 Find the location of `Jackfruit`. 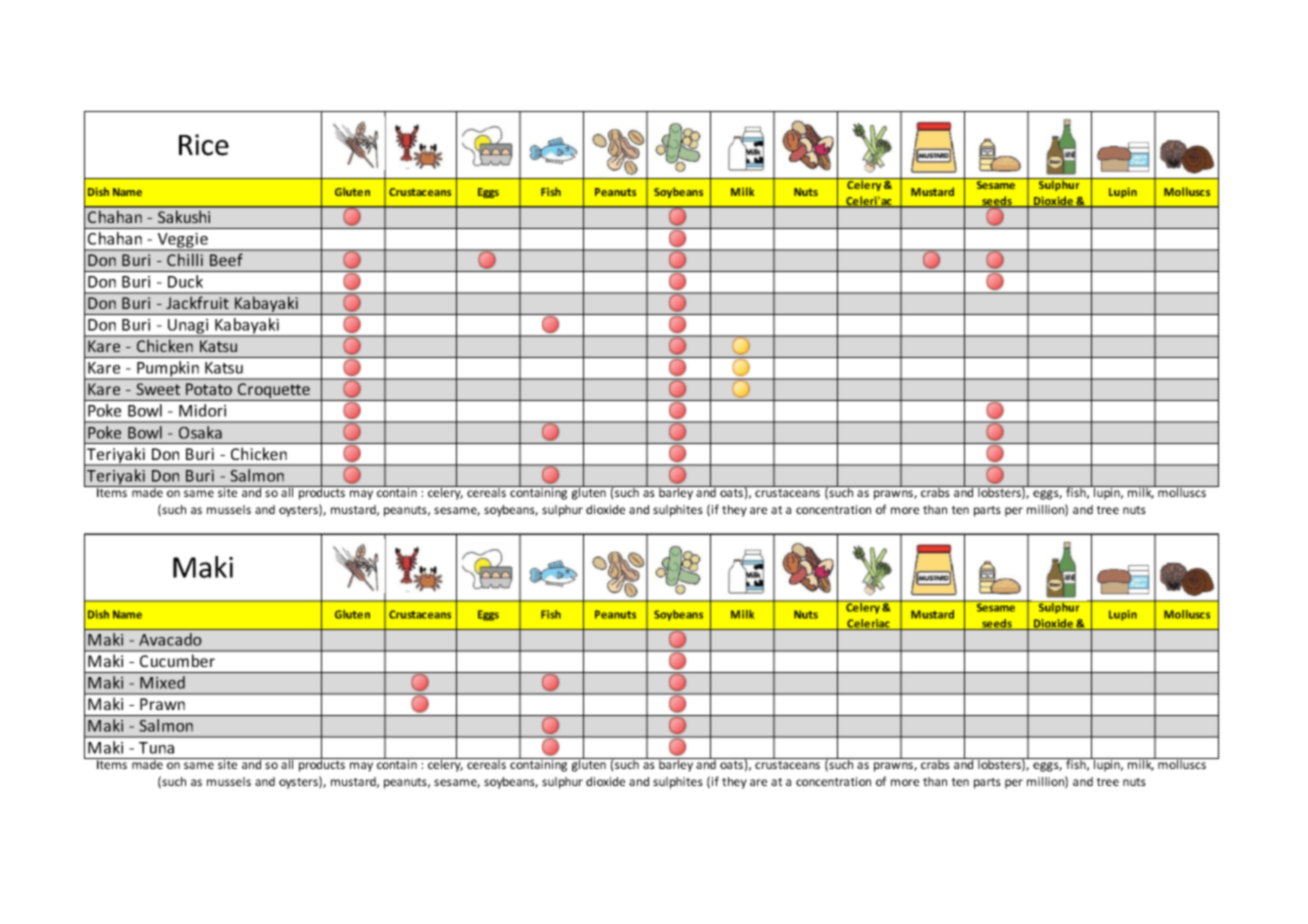

Jackfruit is located at coordinates (197, 302).
